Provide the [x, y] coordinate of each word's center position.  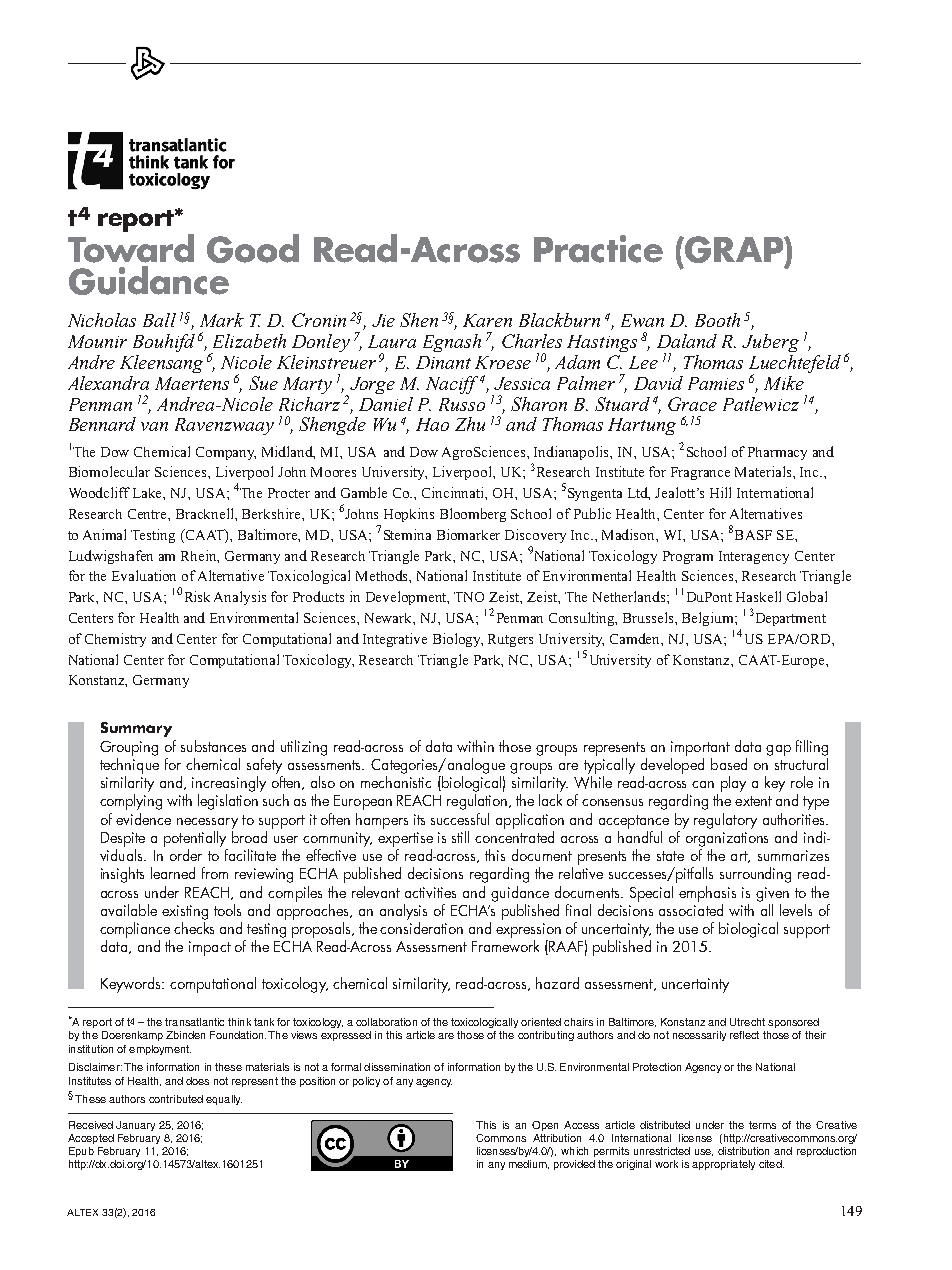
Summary [136, 729]
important [700, 748]
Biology [458, 640]
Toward [131, 248]
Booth [717, 320]
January [135, 1126]
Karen [487, 320]
